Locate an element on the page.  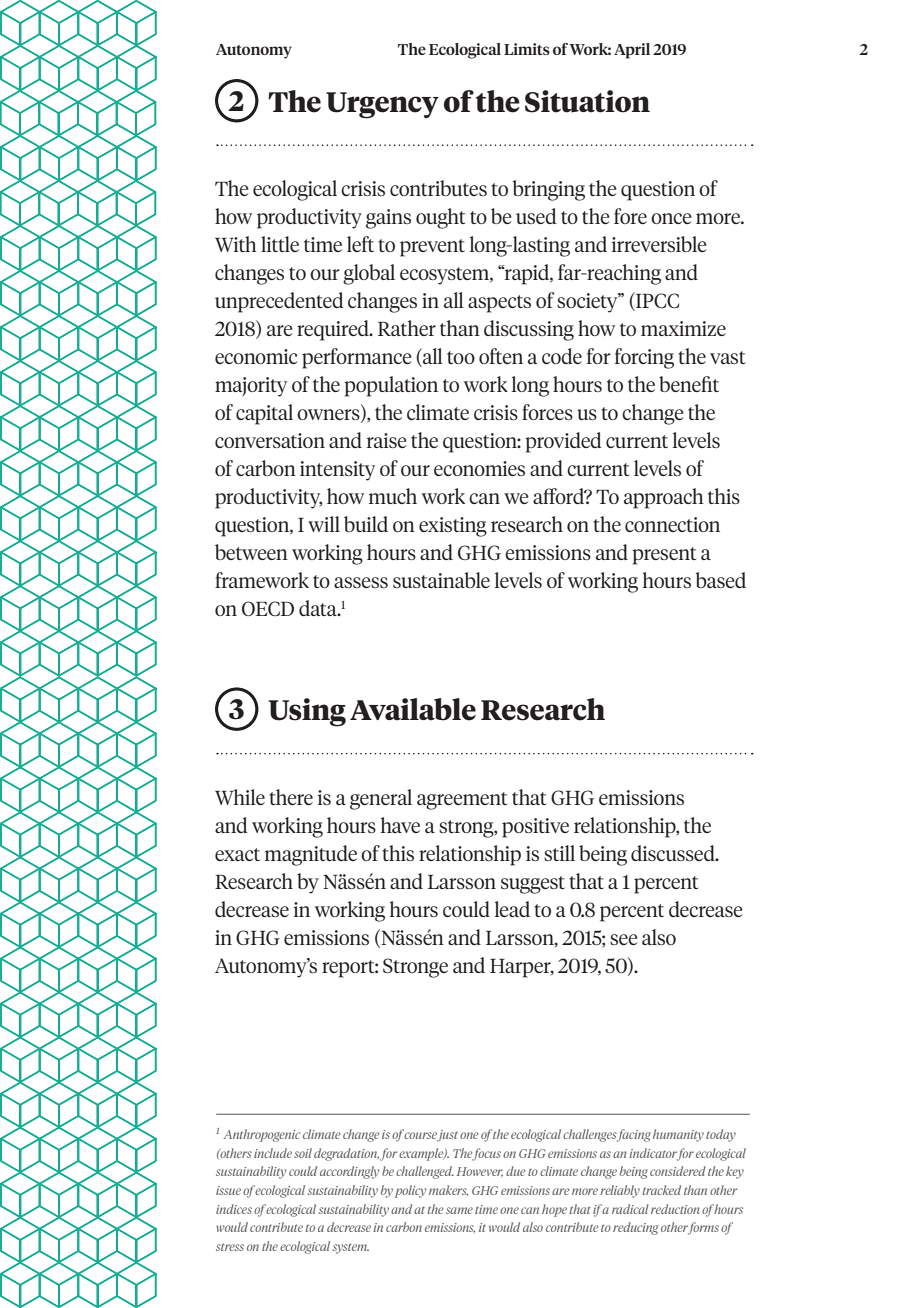
Limits is located at coordinates (527, 49).
